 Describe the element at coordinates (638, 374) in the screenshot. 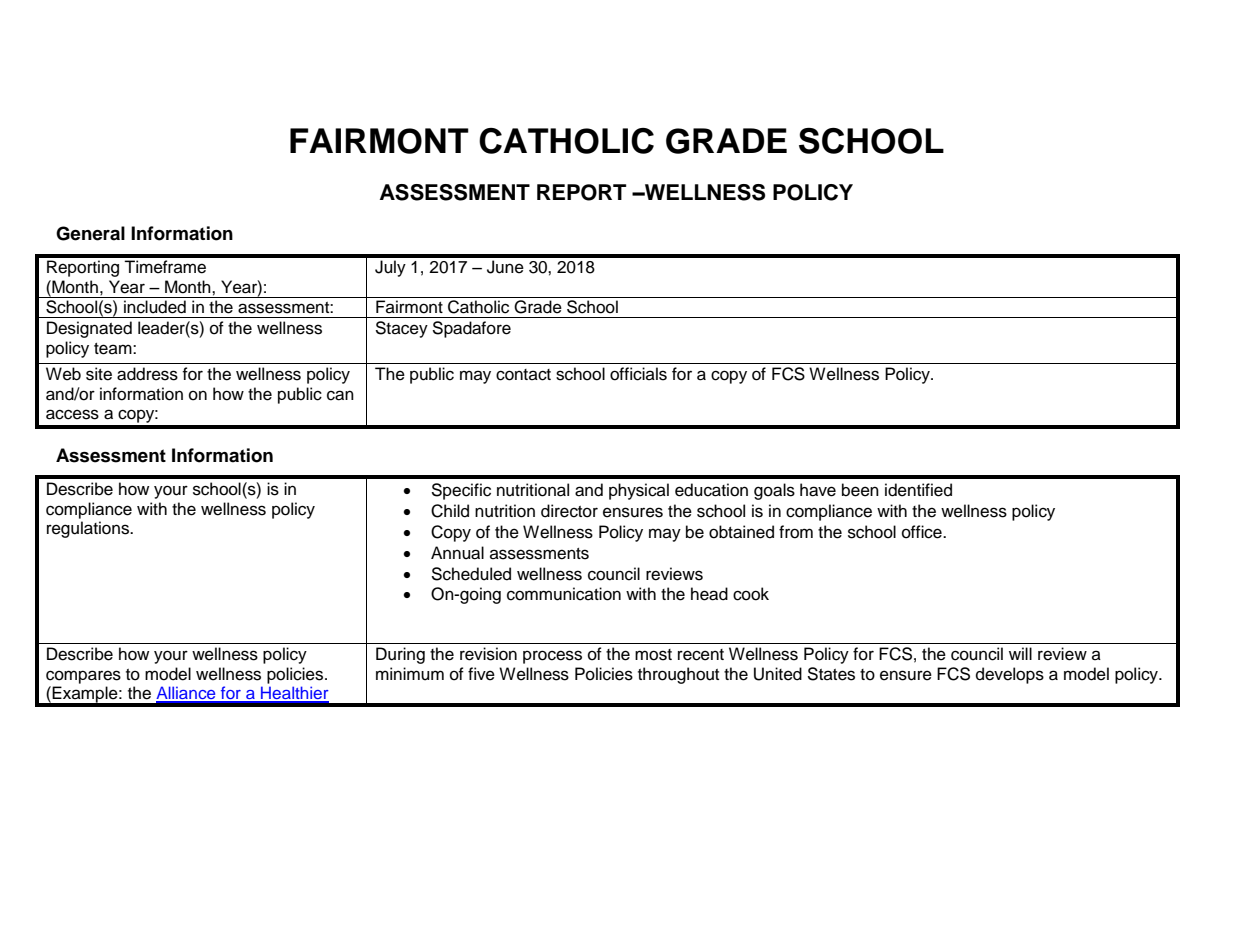

I see `officials` at that location.
